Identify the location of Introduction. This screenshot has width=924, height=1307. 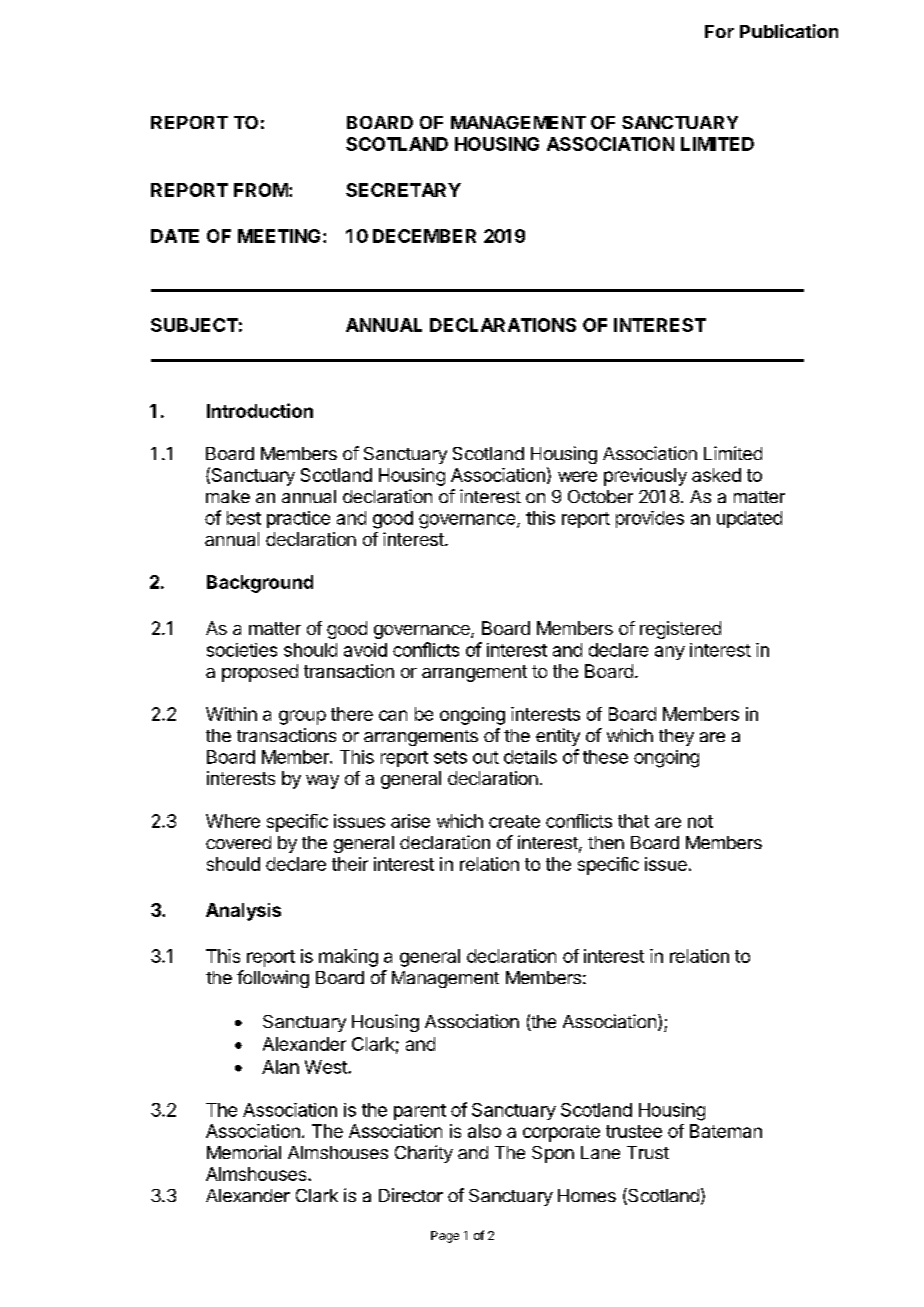
(260, 410).
